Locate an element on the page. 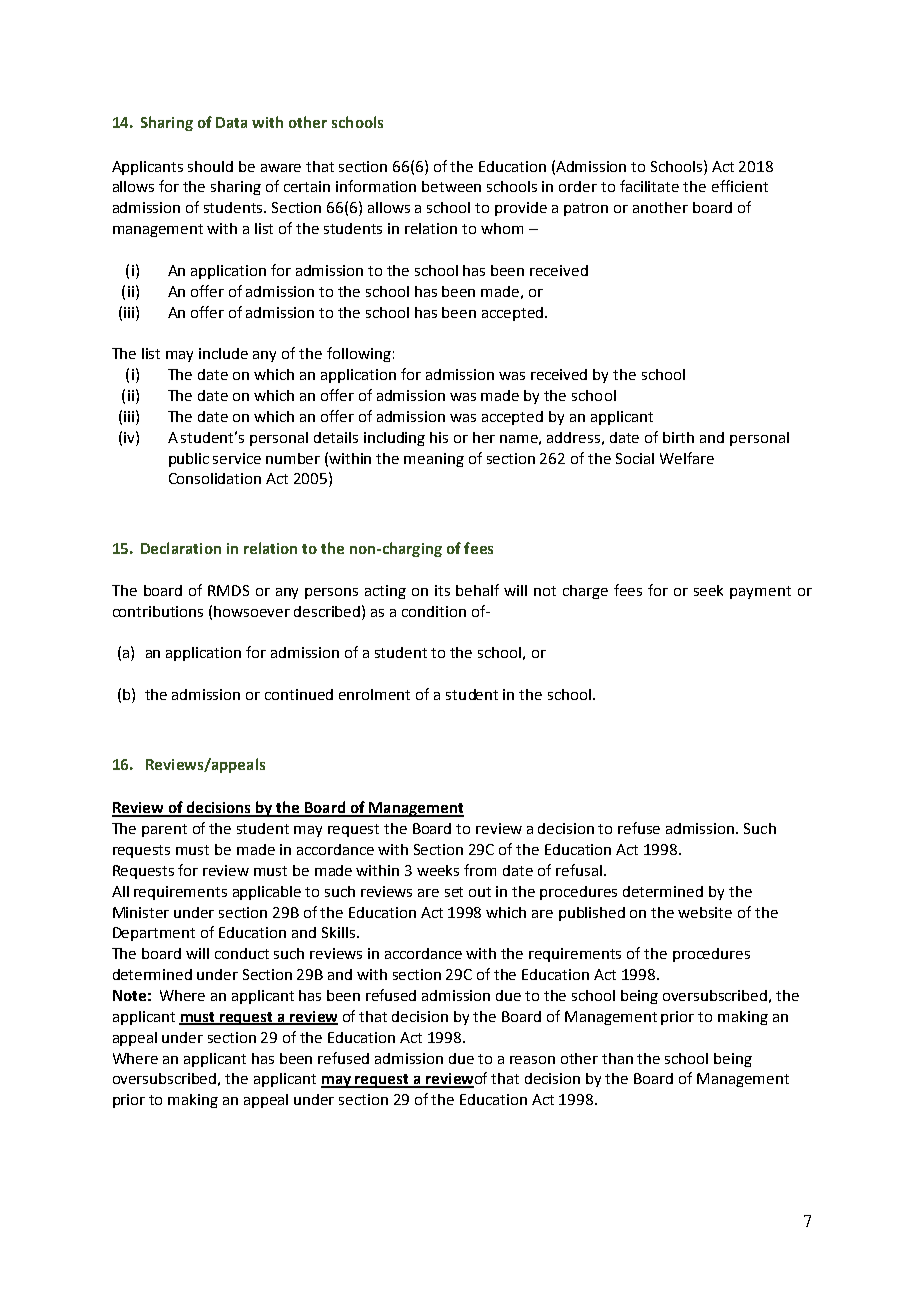 This image has height=1308, width=924. reason is located at coordinates (532, 1060).
